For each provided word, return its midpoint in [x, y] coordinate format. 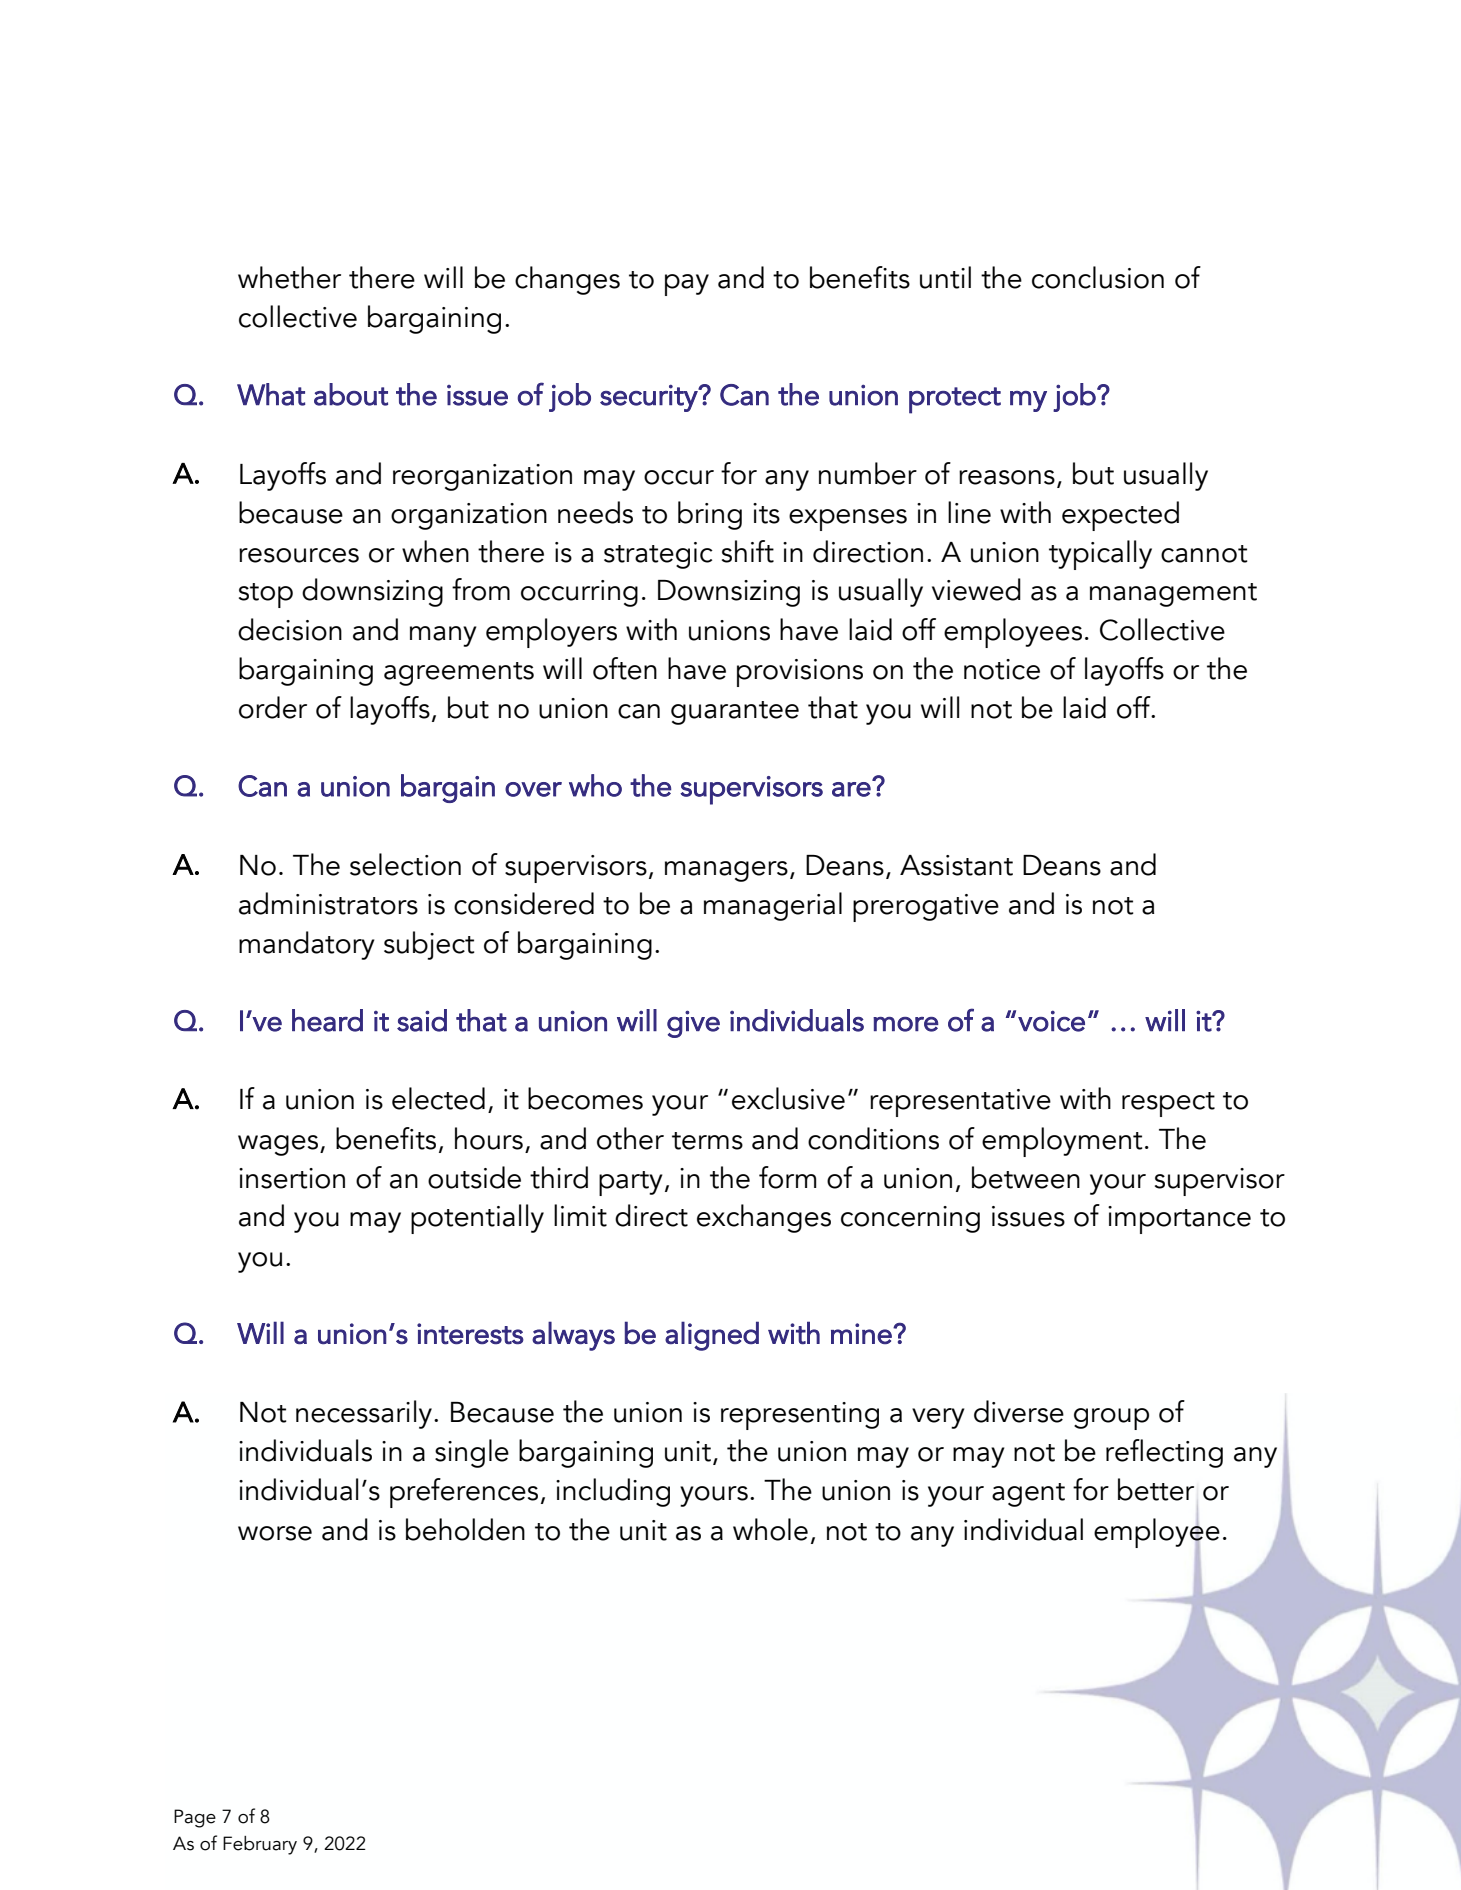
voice [1051, 1021]
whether [289, 277]
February [260, 1845]
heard [327, 1020]
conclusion [1098, 277]
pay [687, 285]
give [693, 1024]
